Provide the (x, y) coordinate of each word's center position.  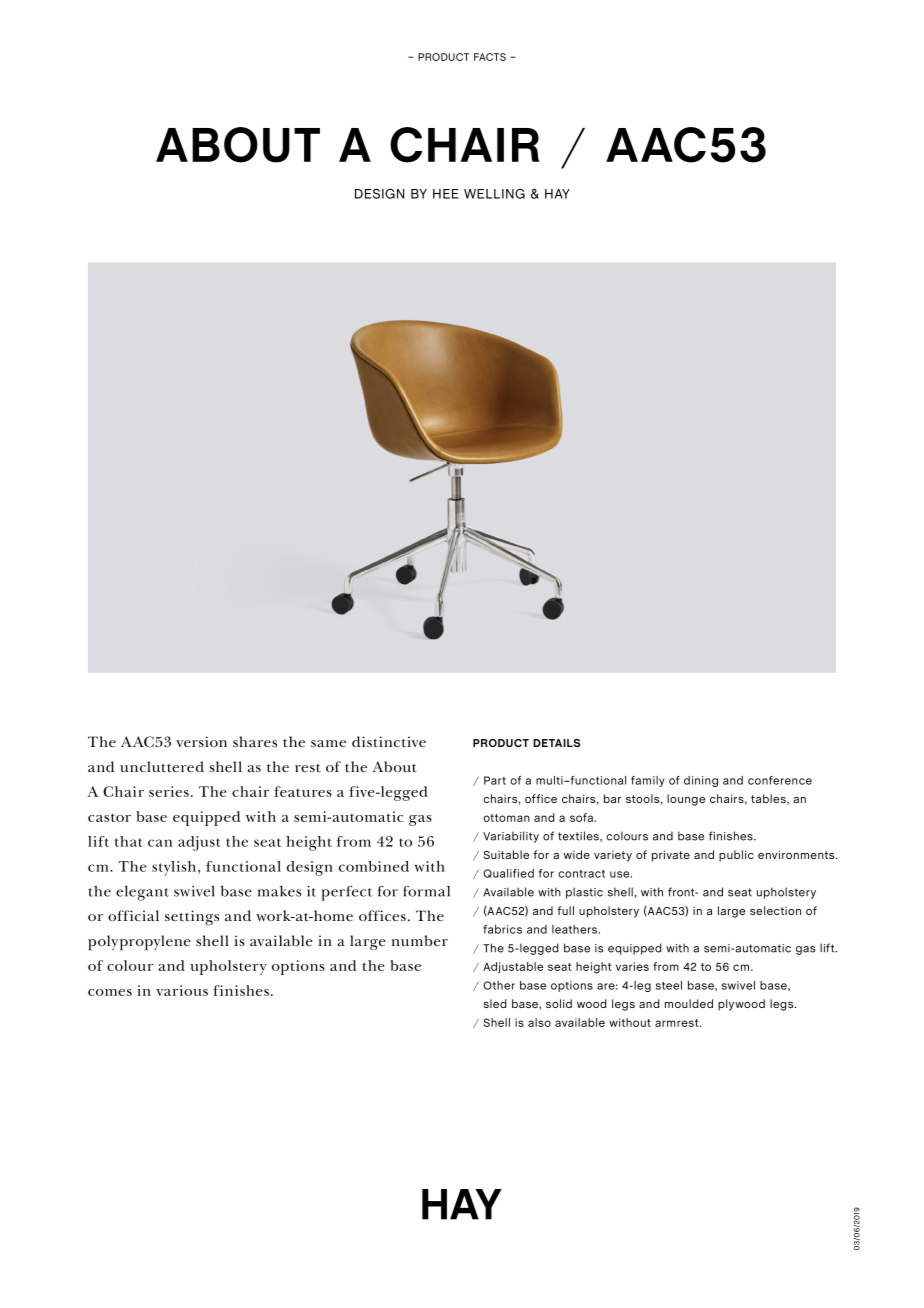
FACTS (490, 57)
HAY (557, 194)
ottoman (506, 818)
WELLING (494, 194)
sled (495, 1003)
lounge (686, 800)
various (182, 990)
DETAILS (556, 743)
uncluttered (162, 766)
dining (701, 781)
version (201, 741)
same (328, 743)
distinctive (389, 741)
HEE (446, 194)
